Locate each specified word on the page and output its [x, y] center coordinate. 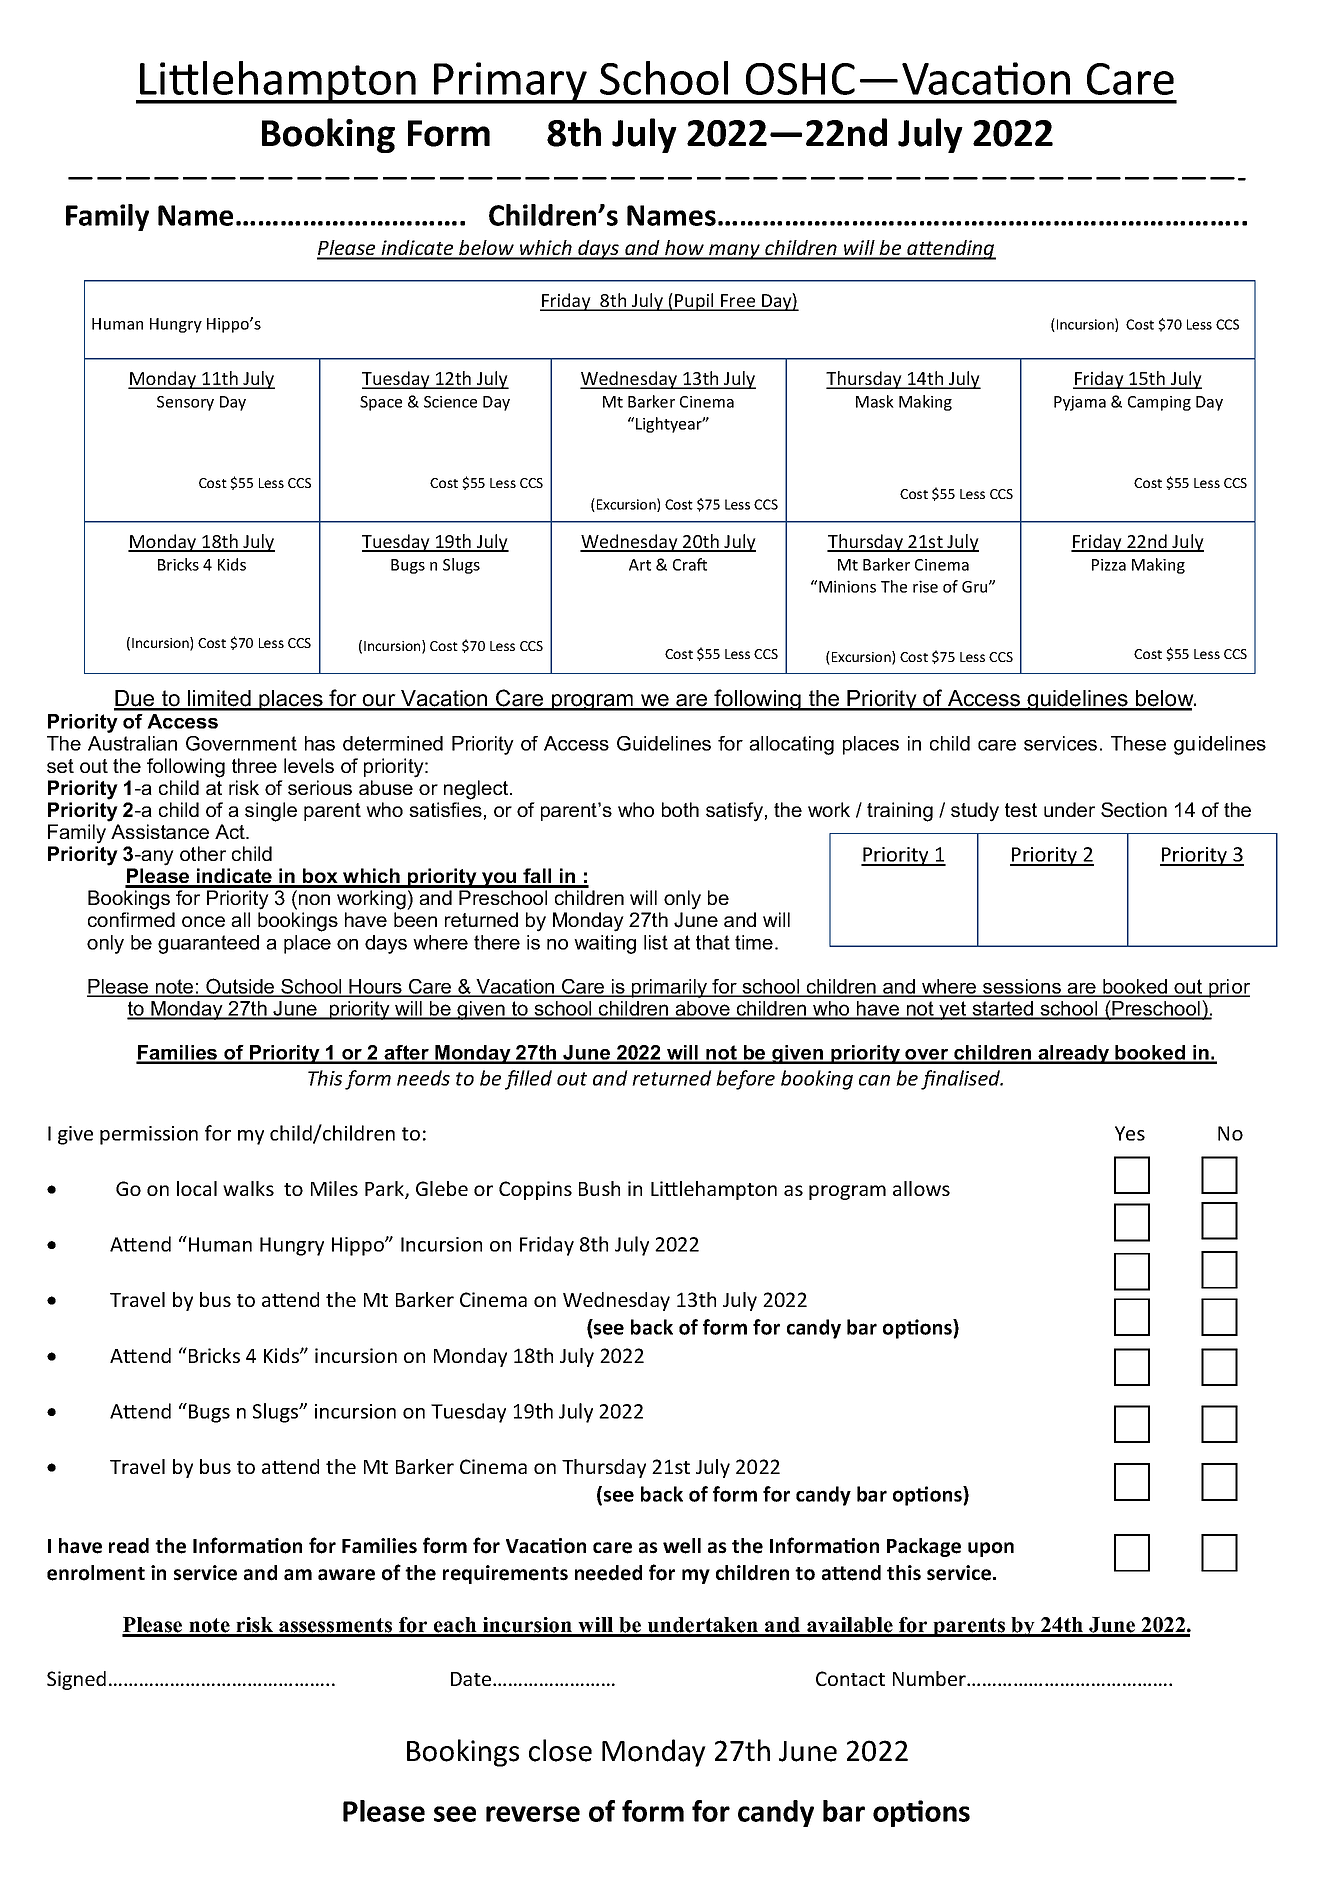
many [735, 252]
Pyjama [1080, 403]
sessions [1022, 987]
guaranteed [208, 944]
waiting [605, 944]
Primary [510, 83]
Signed [76, 1680]
